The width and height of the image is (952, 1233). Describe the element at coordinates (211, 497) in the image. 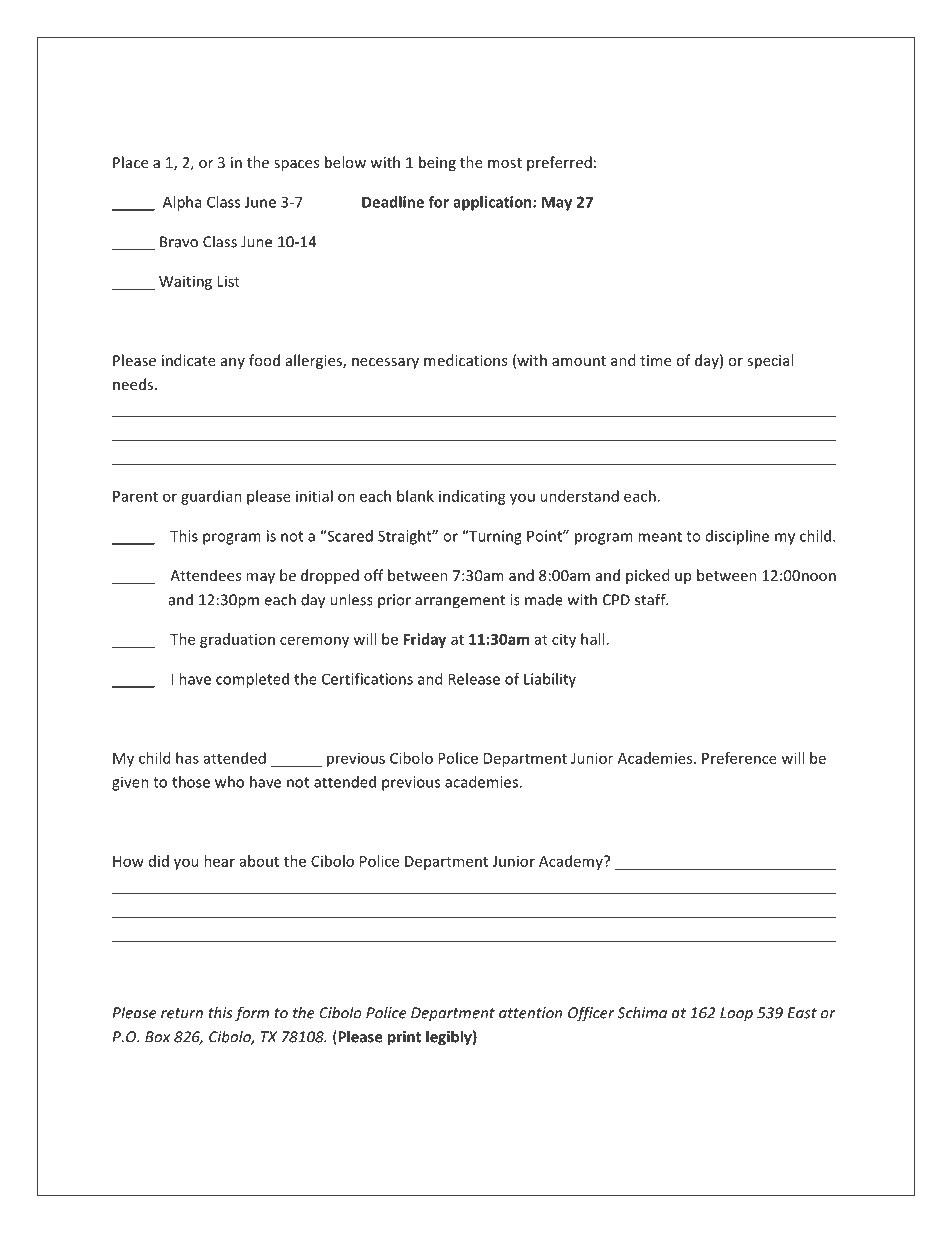

I see `guardian` at that location.
